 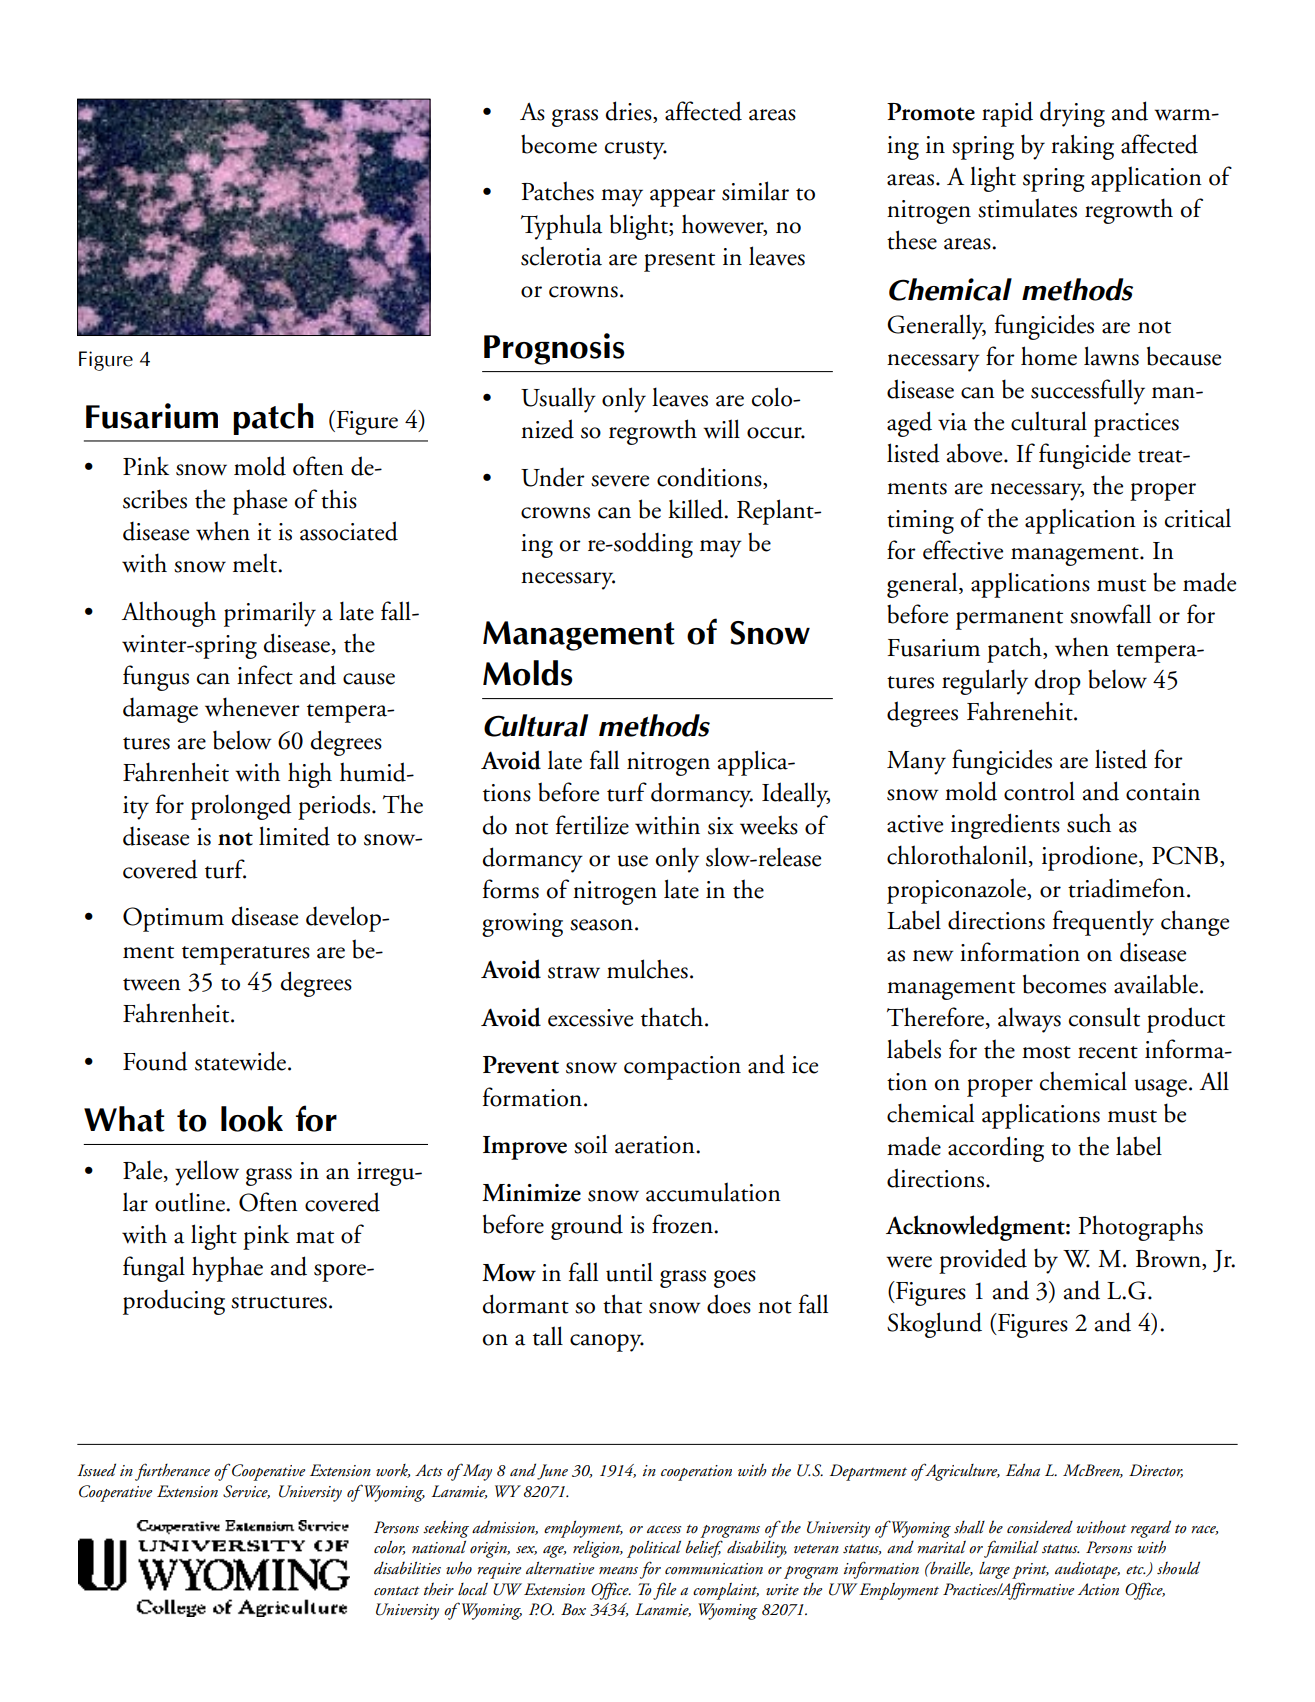 What do you see at coordinates (636, 150) in the screenshot?
I see `crusty` at bounding box center [636, 150].
